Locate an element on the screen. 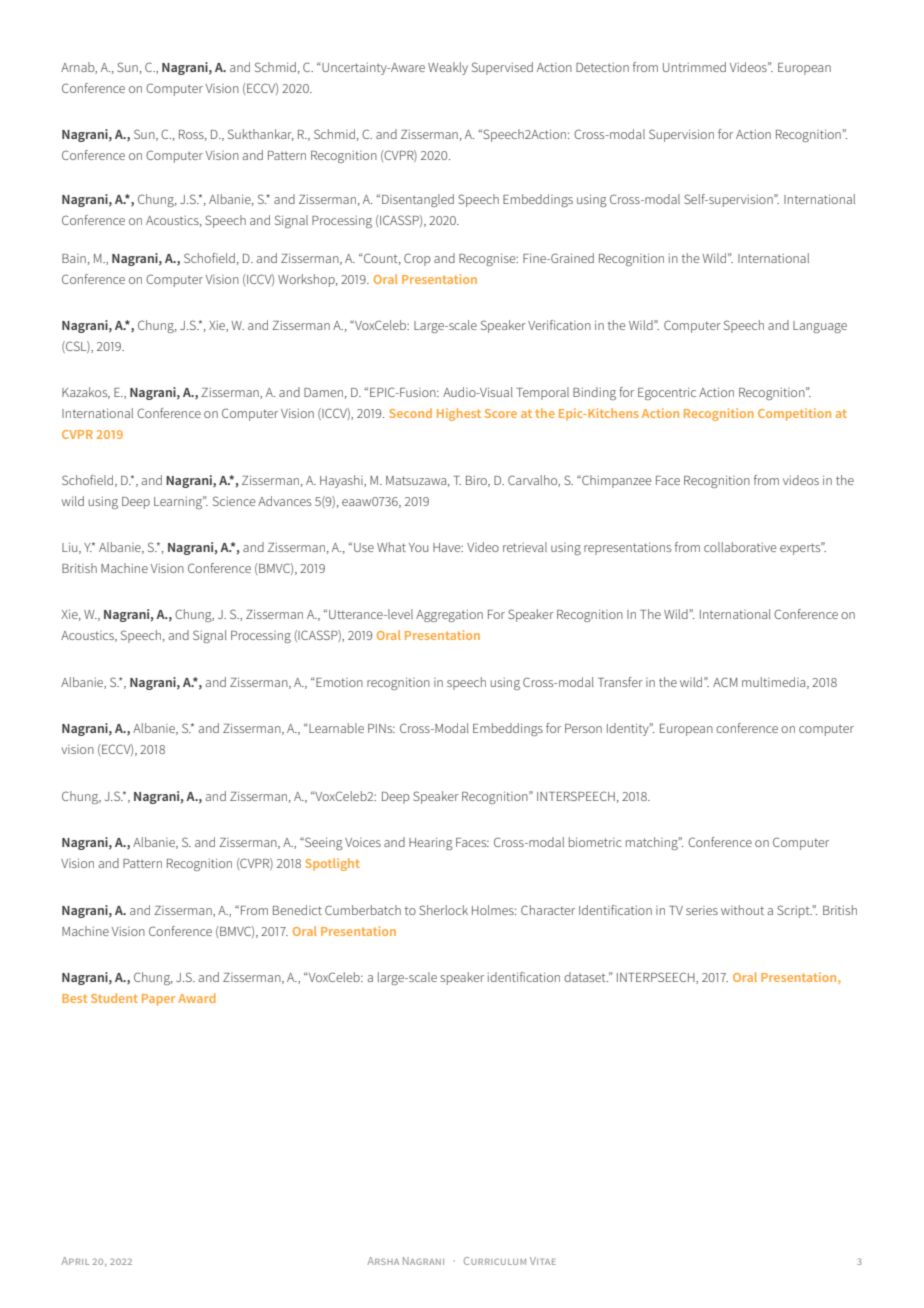 This screenshot has height=1308, width=924. Bain is located at coordinates (74, 258).
